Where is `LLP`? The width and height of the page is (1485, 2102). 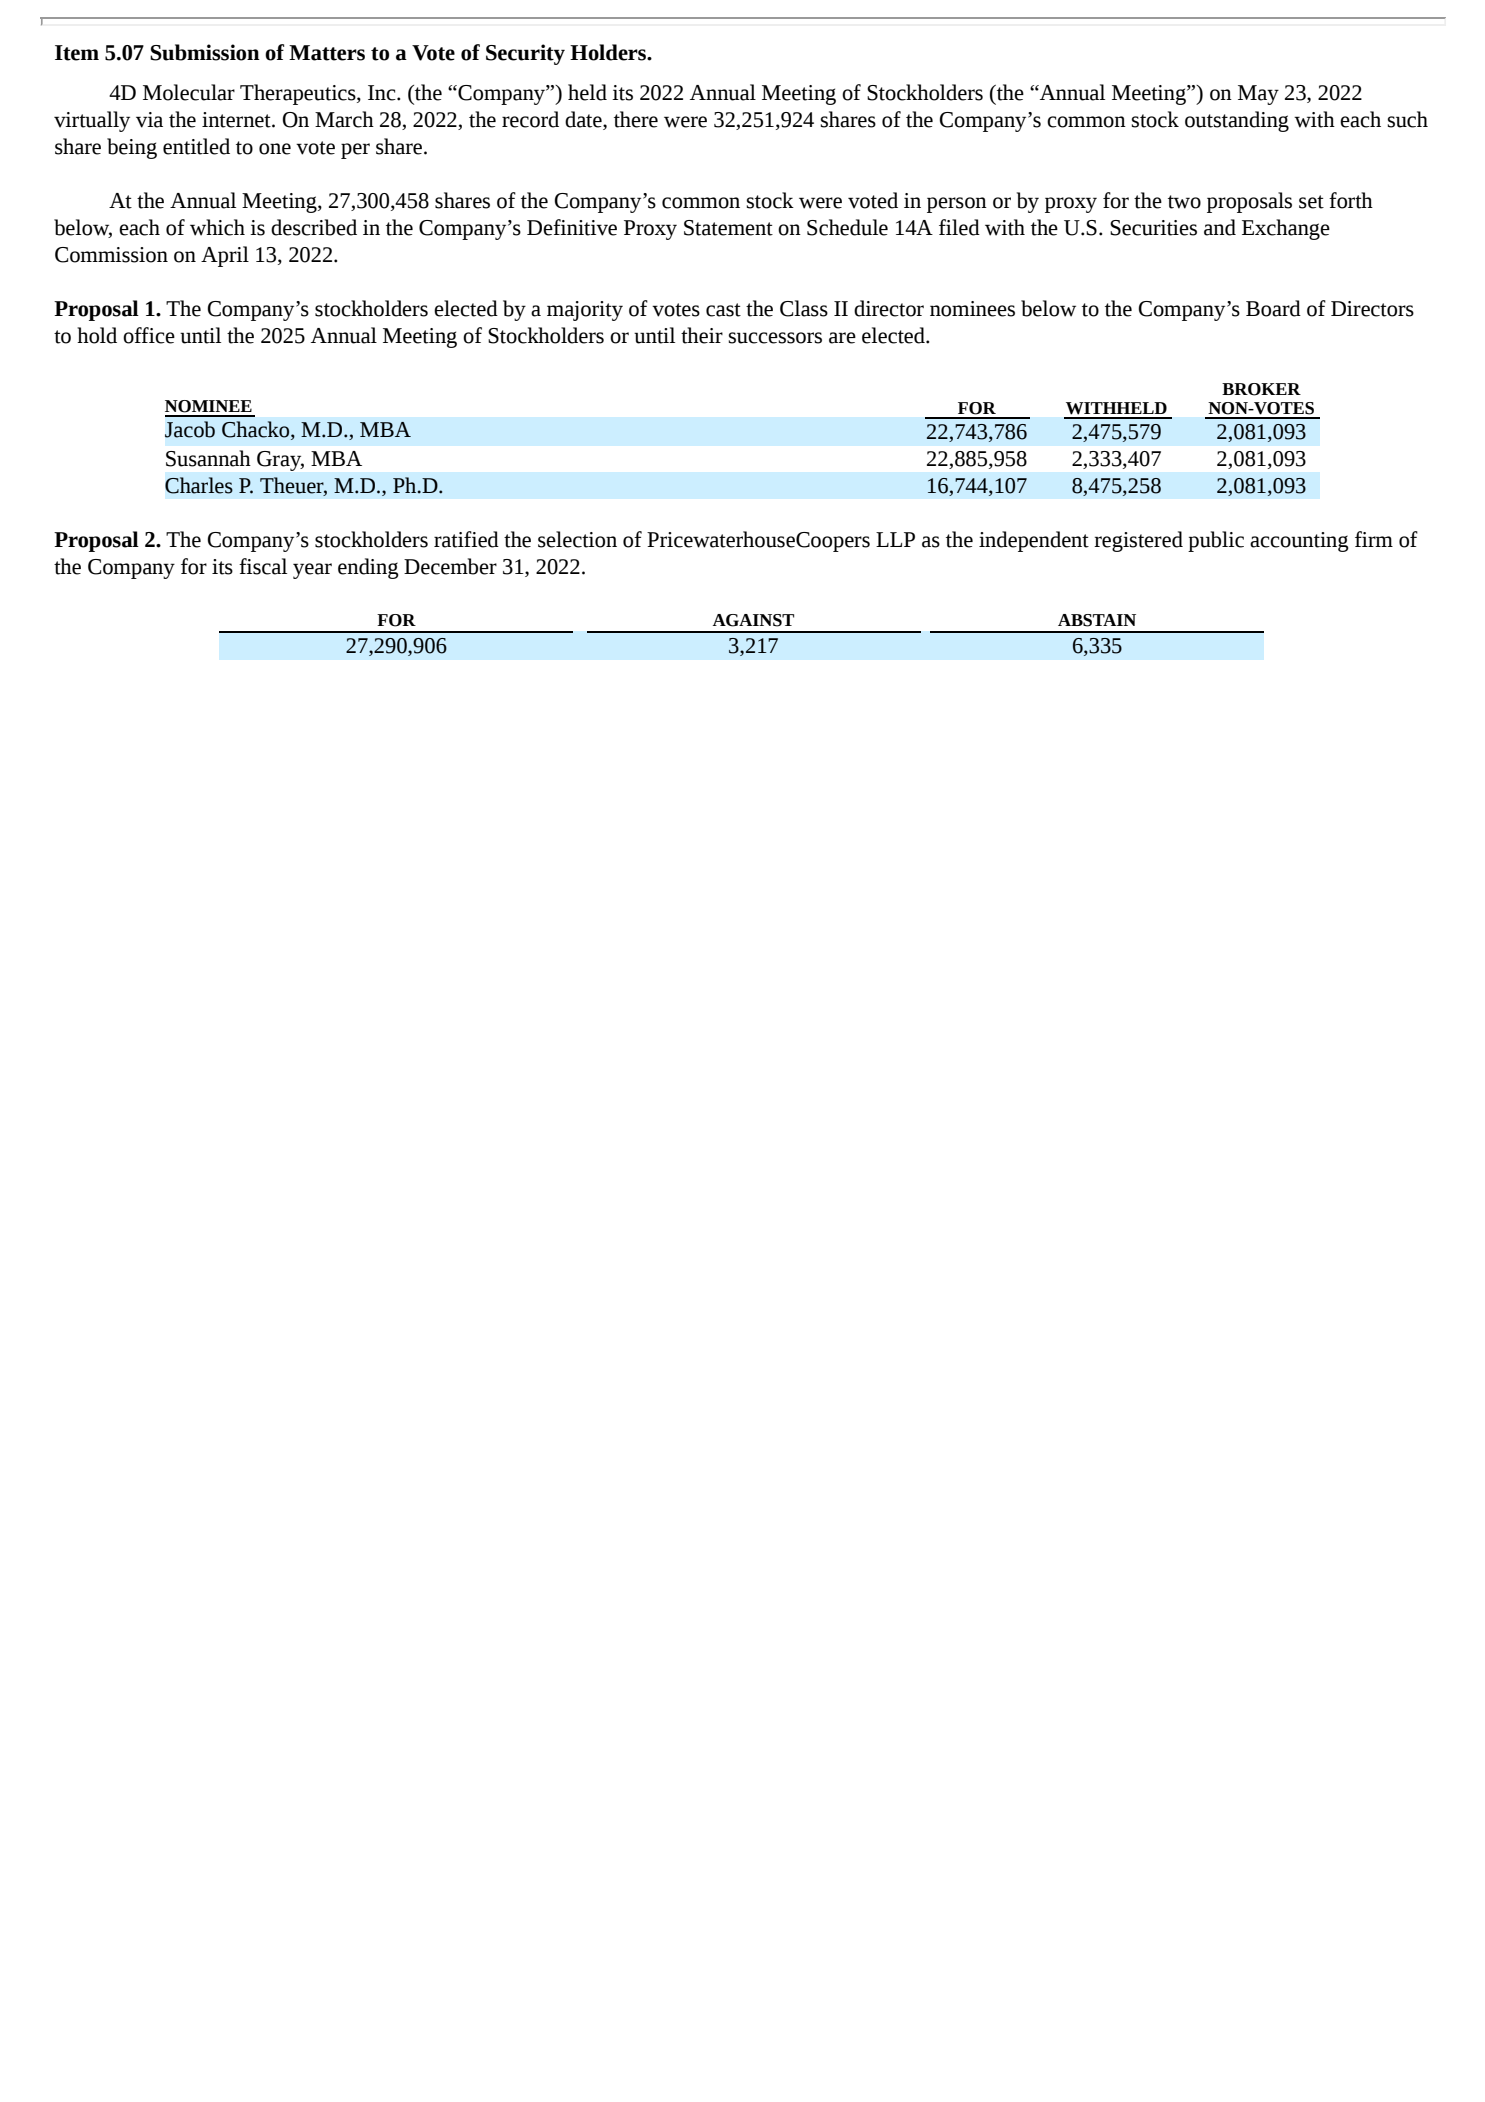 LLP is located at coordinates (895, 539).
